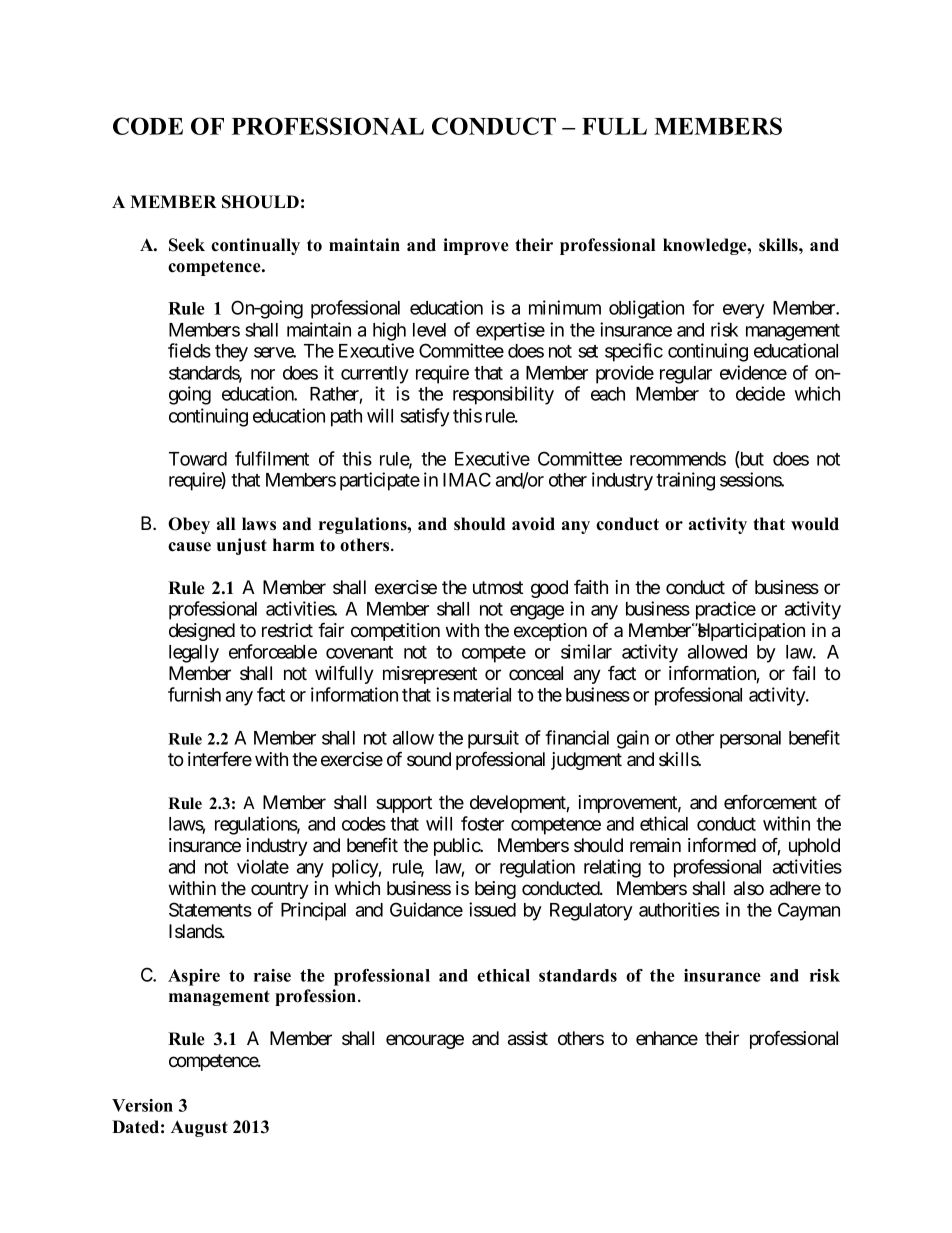  What do you see at coordinates (199, 1128) in the page?
I see `August` at bounding box center [199, 1128].
